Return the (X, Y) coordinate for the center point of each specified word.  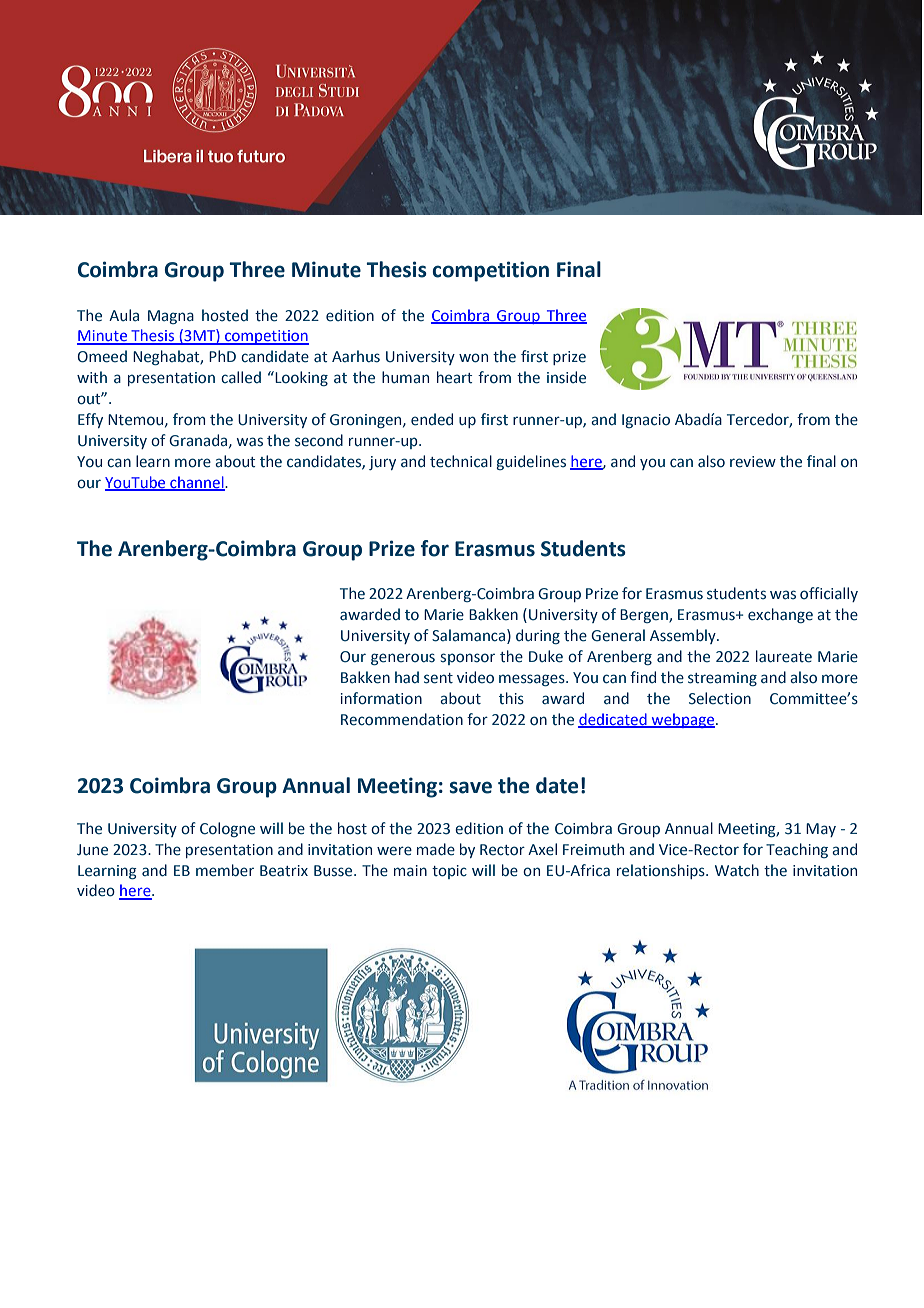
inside (566, 377)
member (225, 870)
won (473, 358)
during (538, 636)
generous (403, 659)
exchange (780, 615)
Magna (171, 317)
